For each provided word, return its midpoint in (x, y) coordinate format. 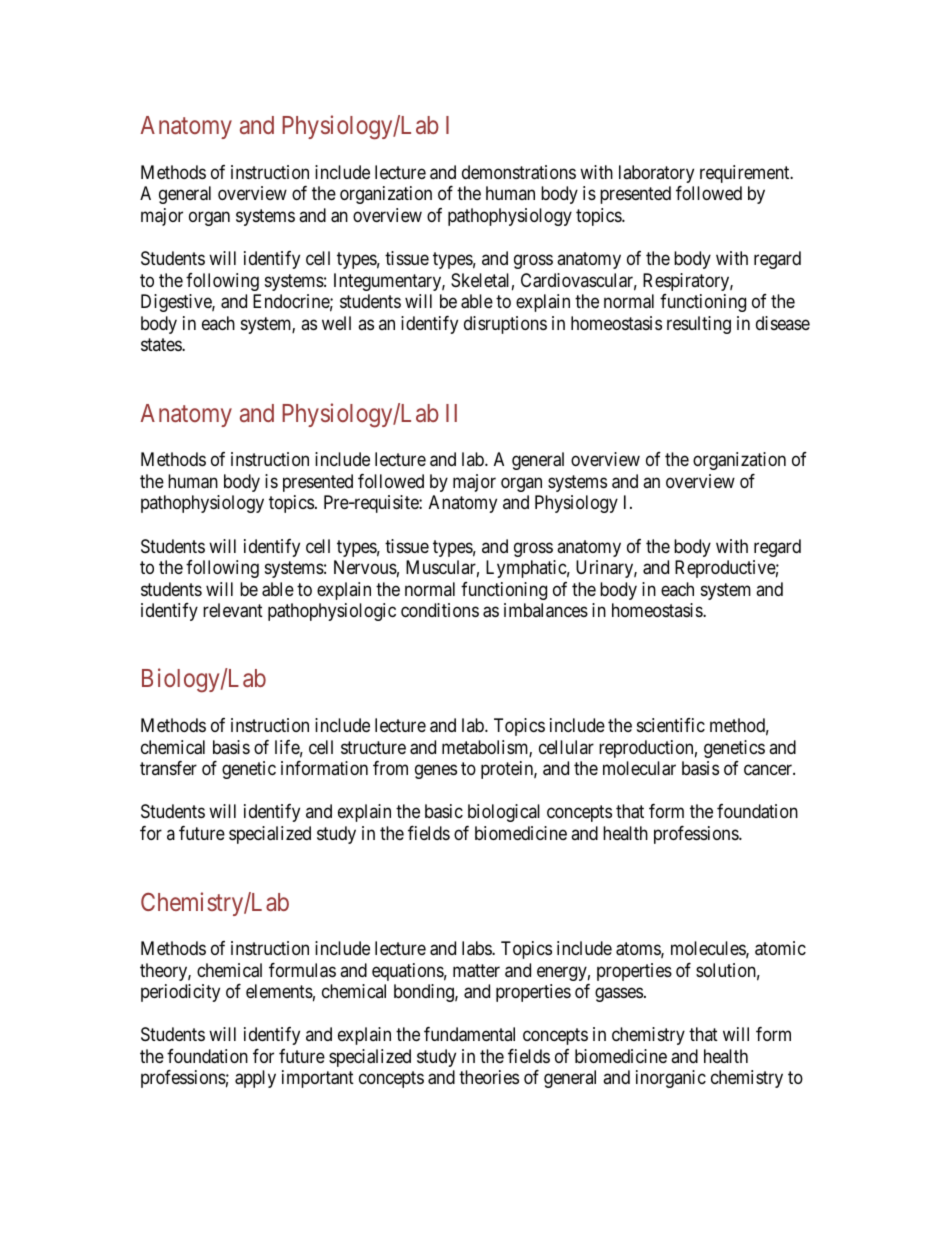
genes (436, 772)
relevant (233, 610)
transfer (168, 768)
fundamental (469, 1034)
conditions (440, 610)
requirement (746, 174)
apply (255, 1079)
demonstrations (519, 172)
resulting (699, 325)
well (336, 323)
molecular (639, 768)
